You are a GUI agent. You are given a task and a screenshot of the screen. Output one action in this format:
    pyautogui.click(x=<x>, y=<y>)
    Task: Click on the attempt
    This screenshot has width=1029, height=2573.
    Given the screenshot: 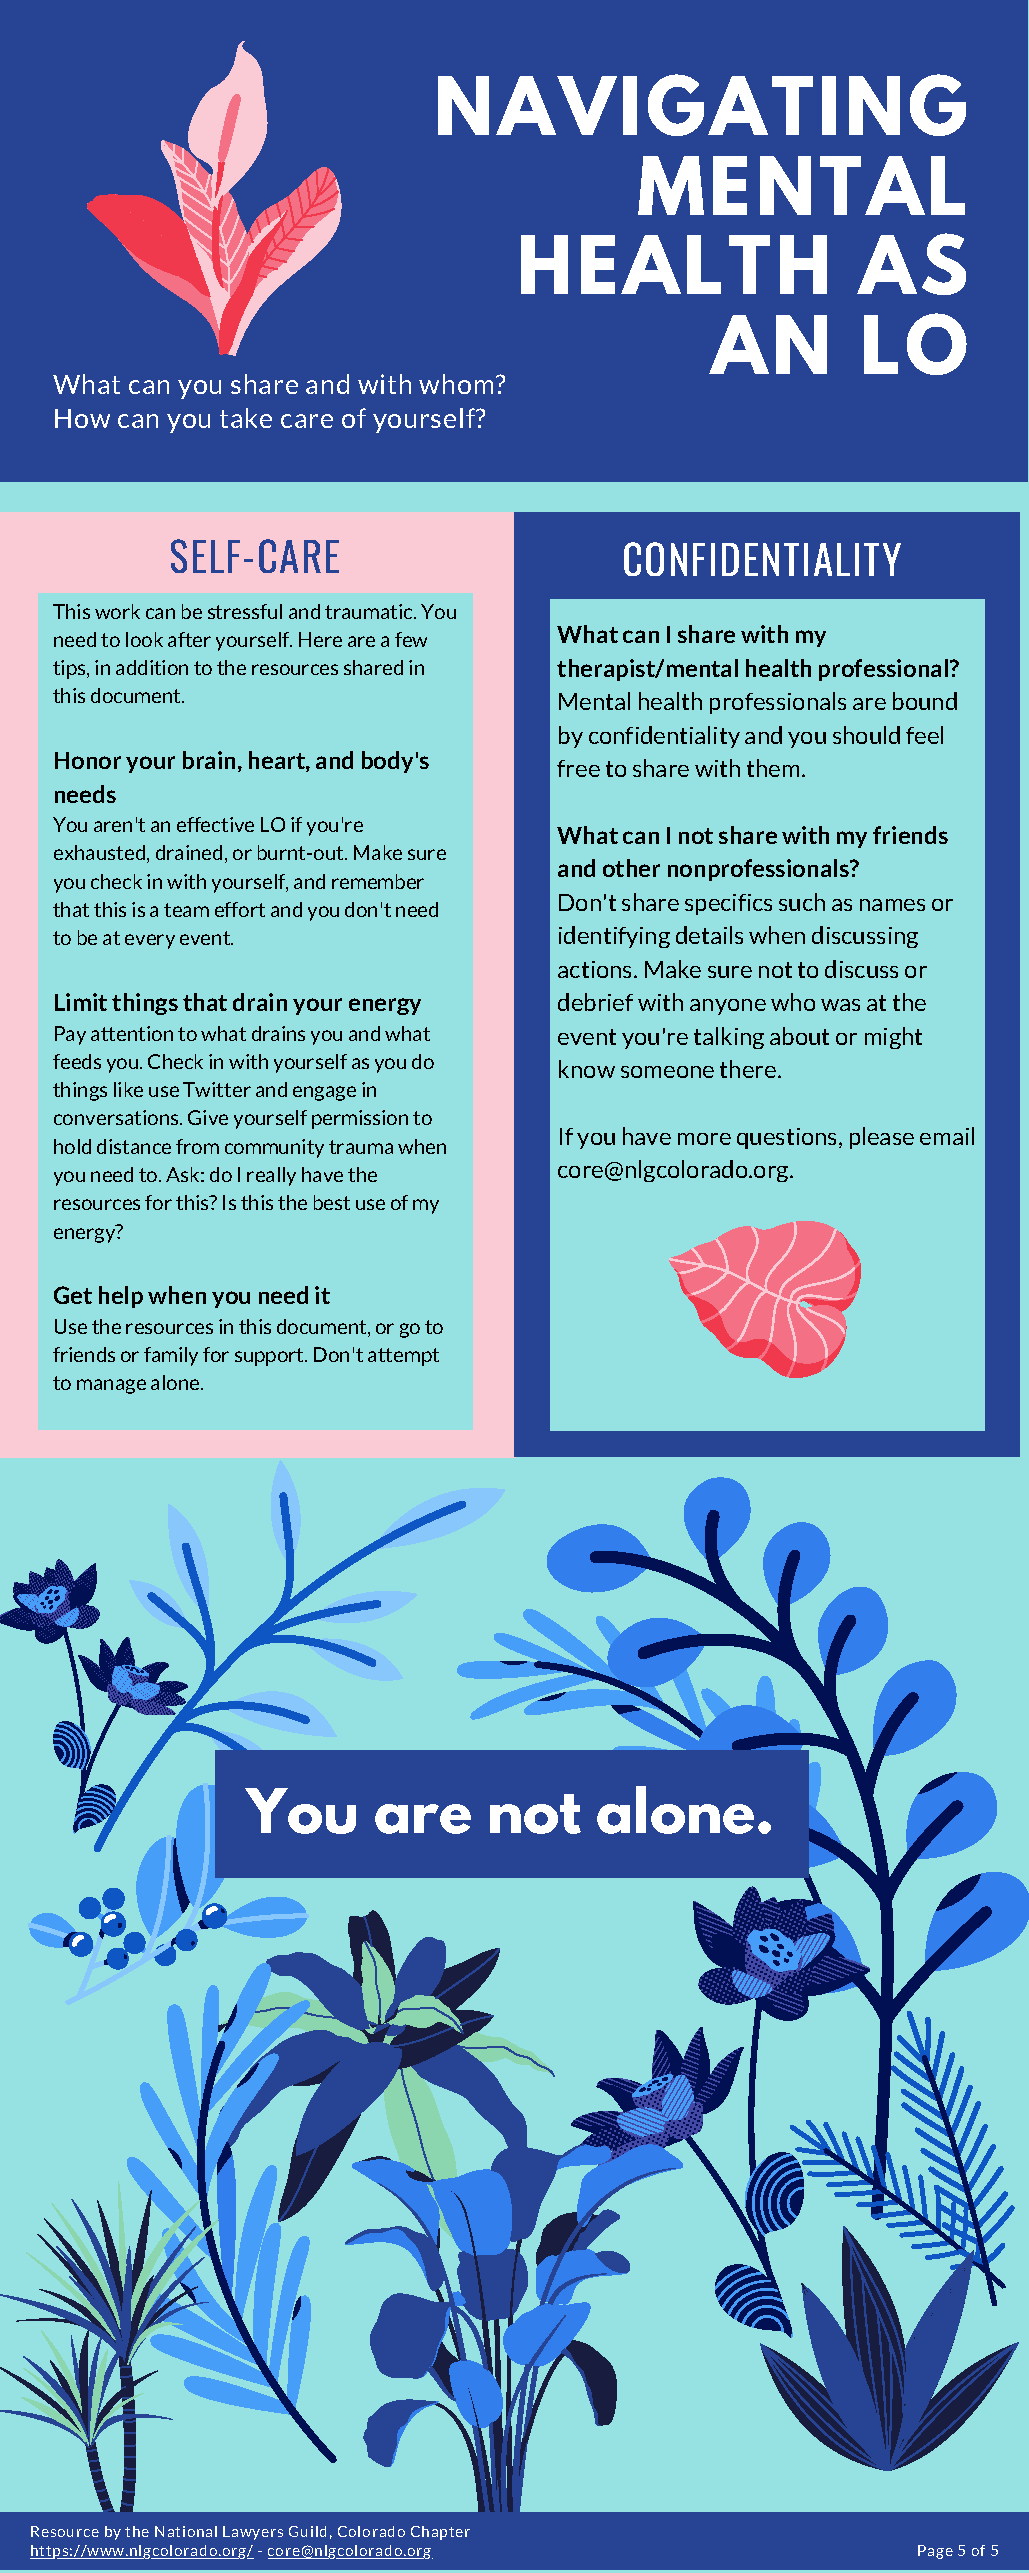 What is the action you would take?
    pyautogui.click(x=403, y=1357)
